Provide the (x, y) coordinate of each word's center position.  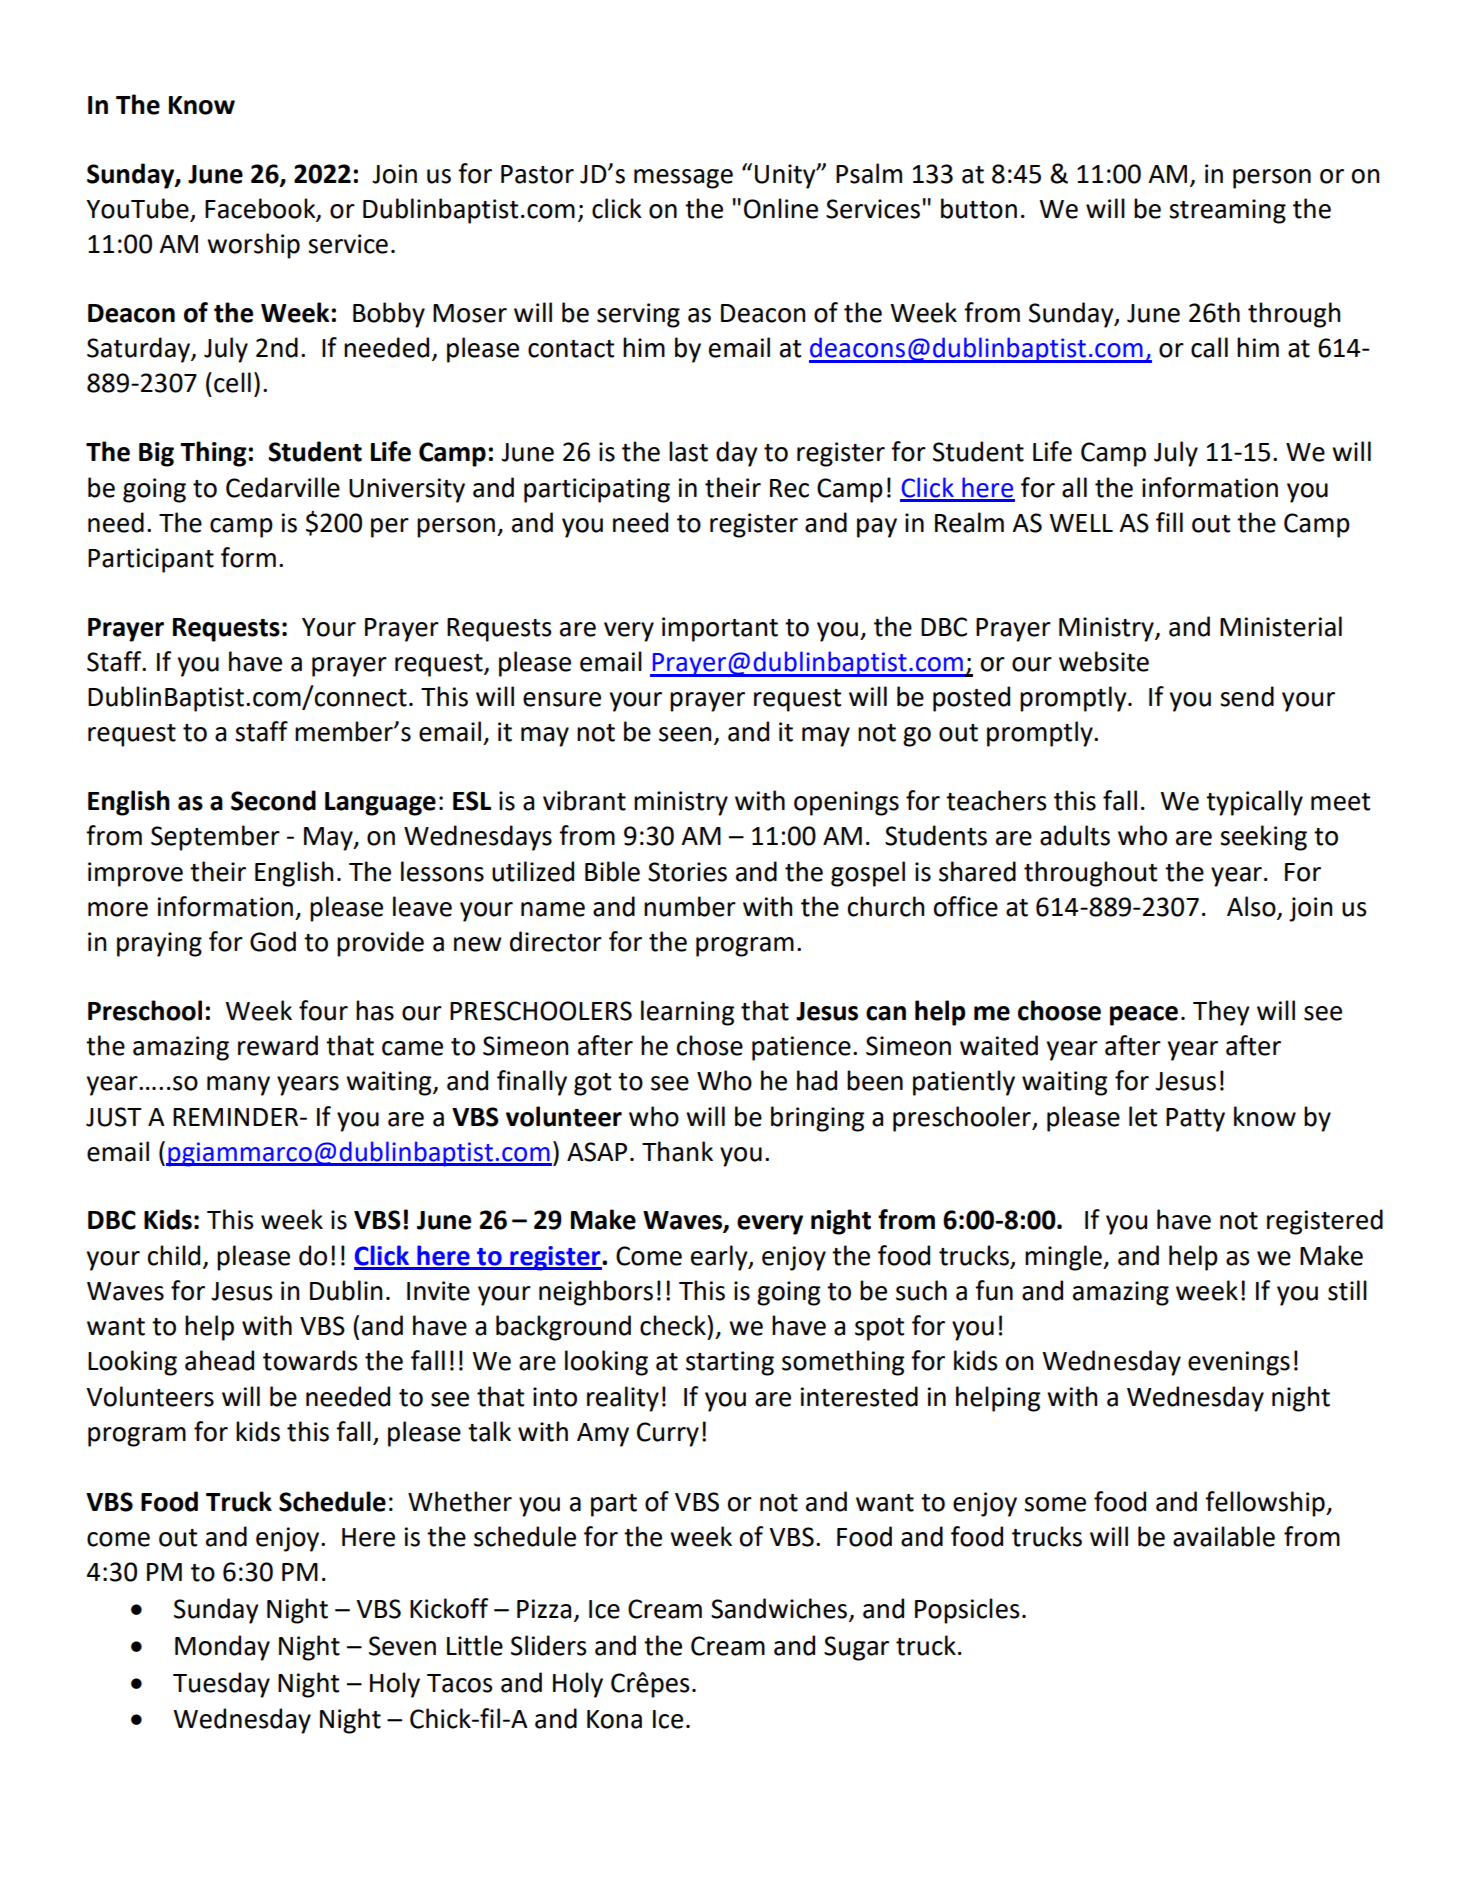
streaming (1227, 211)
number (690, 906)
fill (1169, 522)
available (1224, 1536)
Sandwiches (779, 1608)
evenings (1239, 1363)
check (674, 1325)
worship (253, 246)
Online (781, 208)
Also (1252, 907)
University (407, 490)
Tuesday (221, 1685)
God (273, 941)
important (720, 629)
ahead (219, 1360)
